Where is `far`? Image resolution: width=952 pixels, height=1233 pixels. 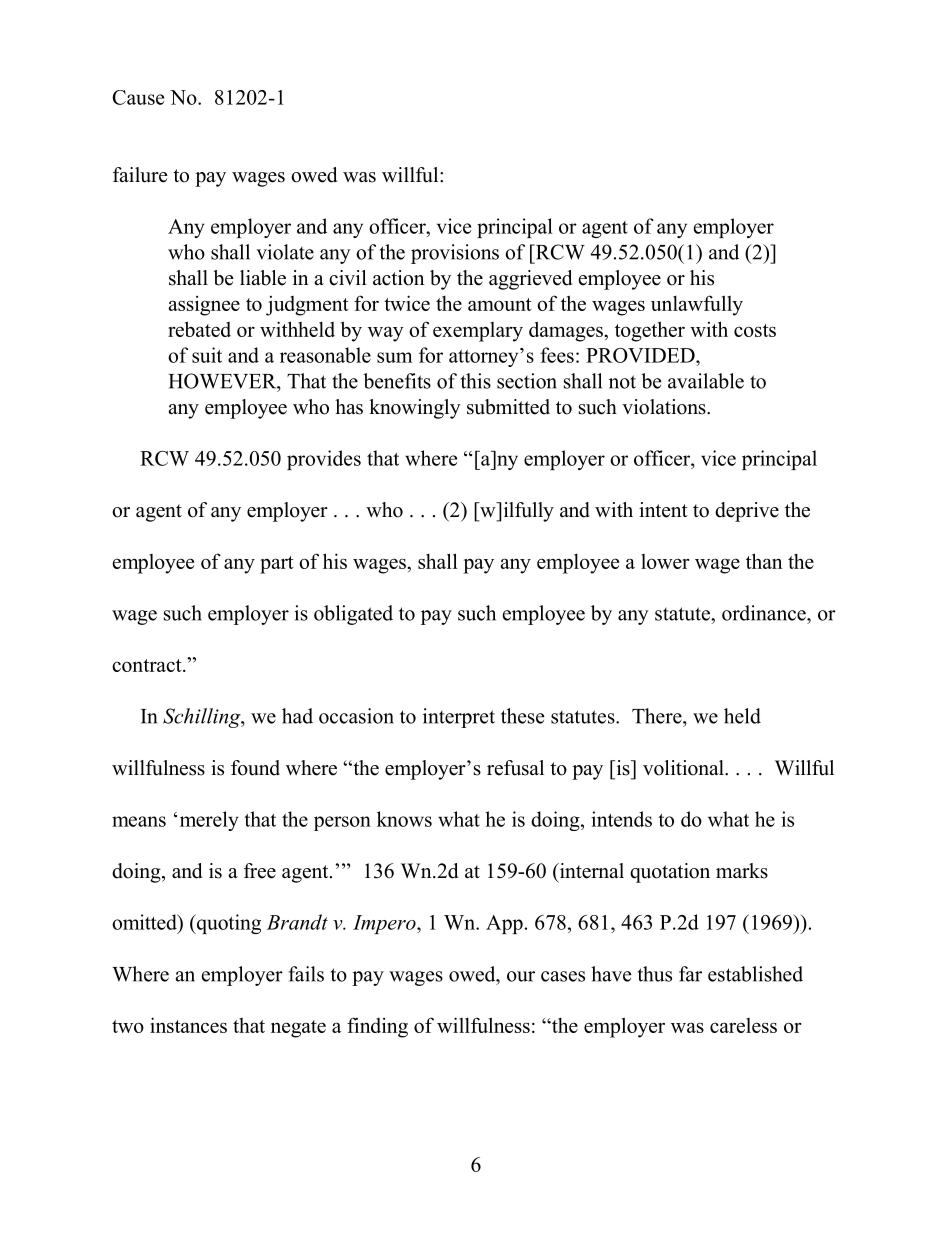
far is located at coordinates (690, 974).
